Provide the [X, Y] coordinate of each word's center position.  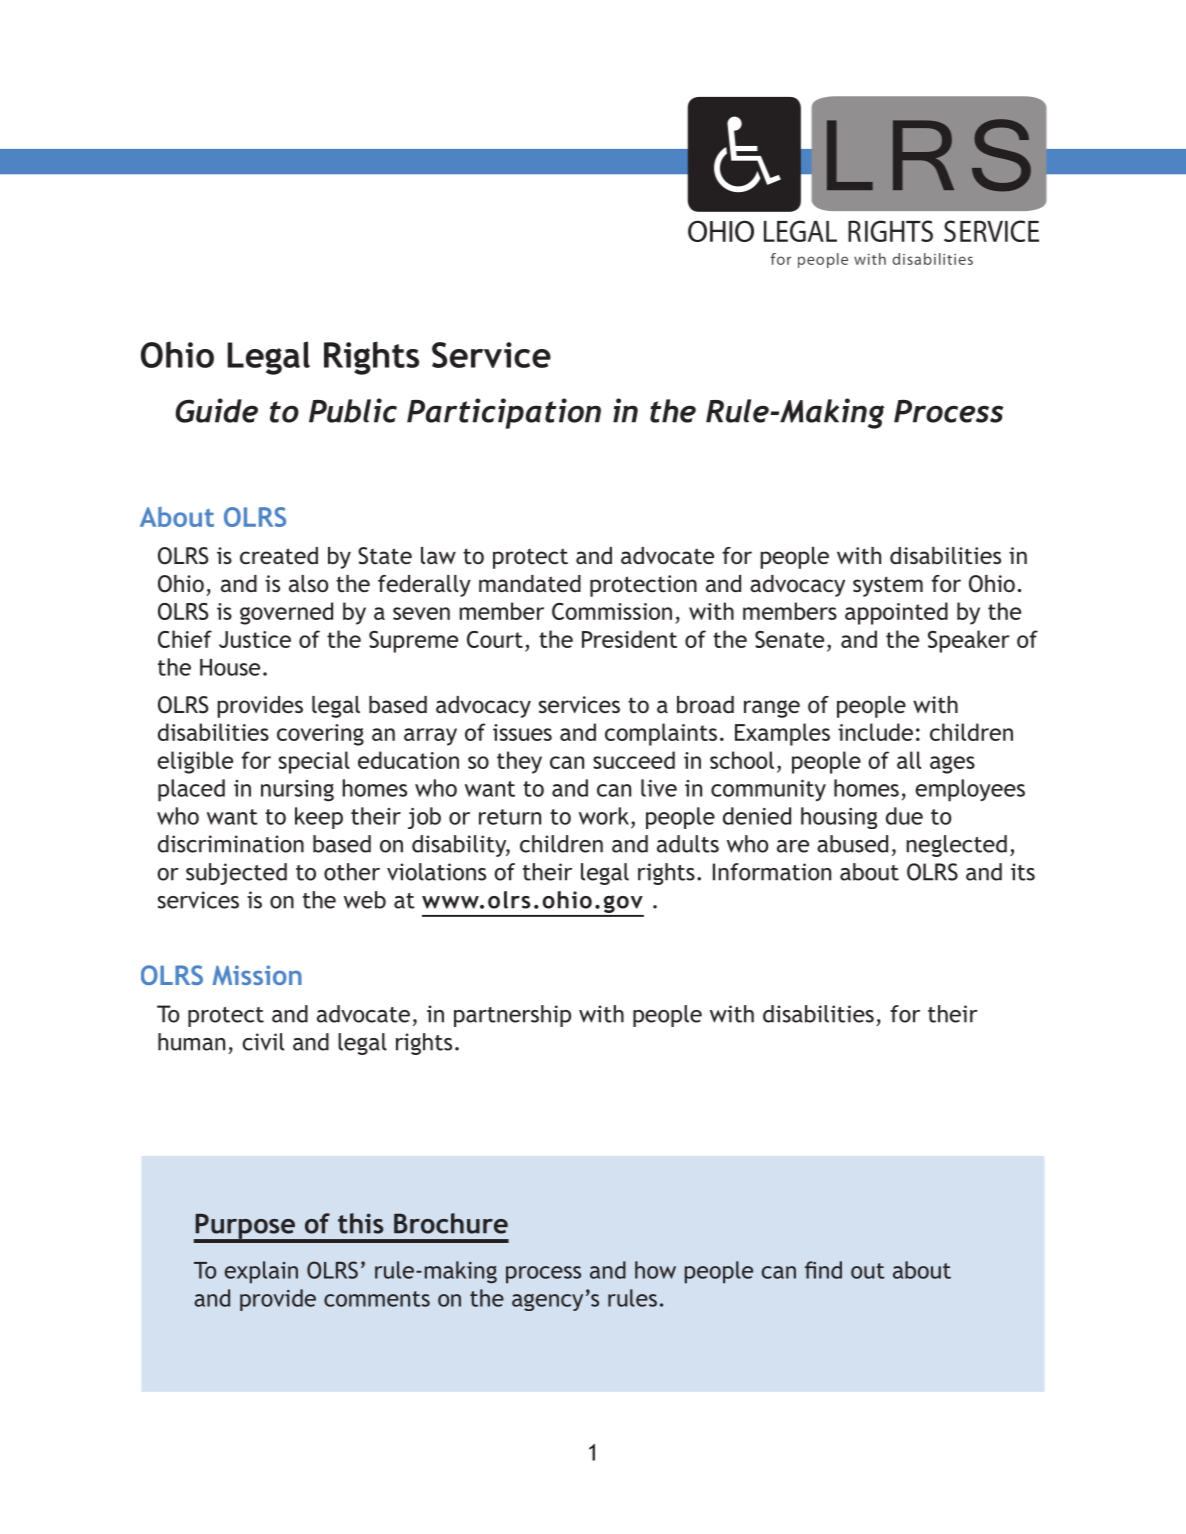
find [823, 1270]
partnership [512, 1016]
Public [353, 410]
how [655, 1270]
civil [263, 1042]
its [1023, 872]
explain [261, 1272]
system [888, 586]
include [875, 732]
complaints [661, 734]
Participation [504, 413]
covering [320, 735]
